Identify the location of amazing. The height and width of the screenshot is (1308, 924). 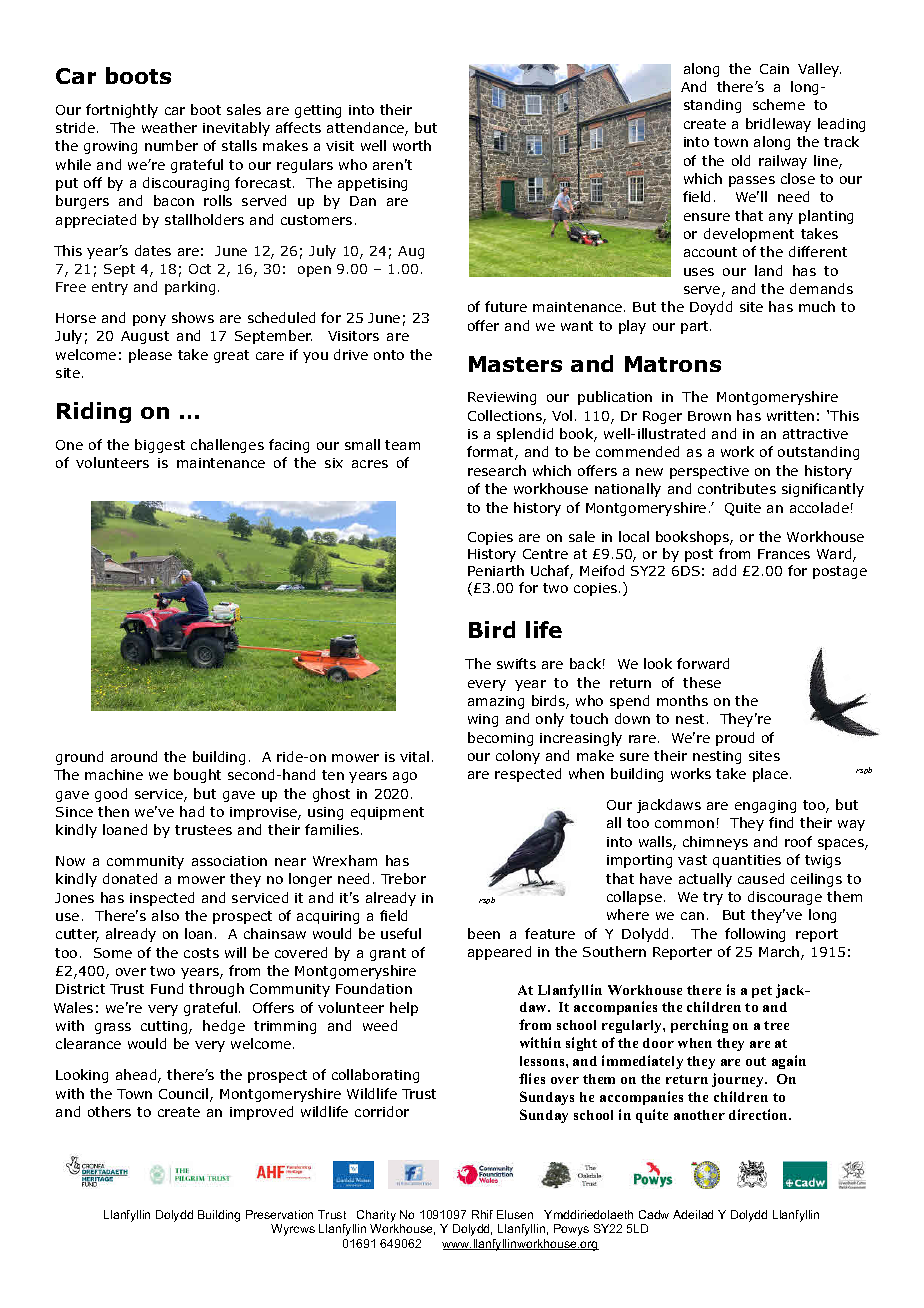
(496, 702).
